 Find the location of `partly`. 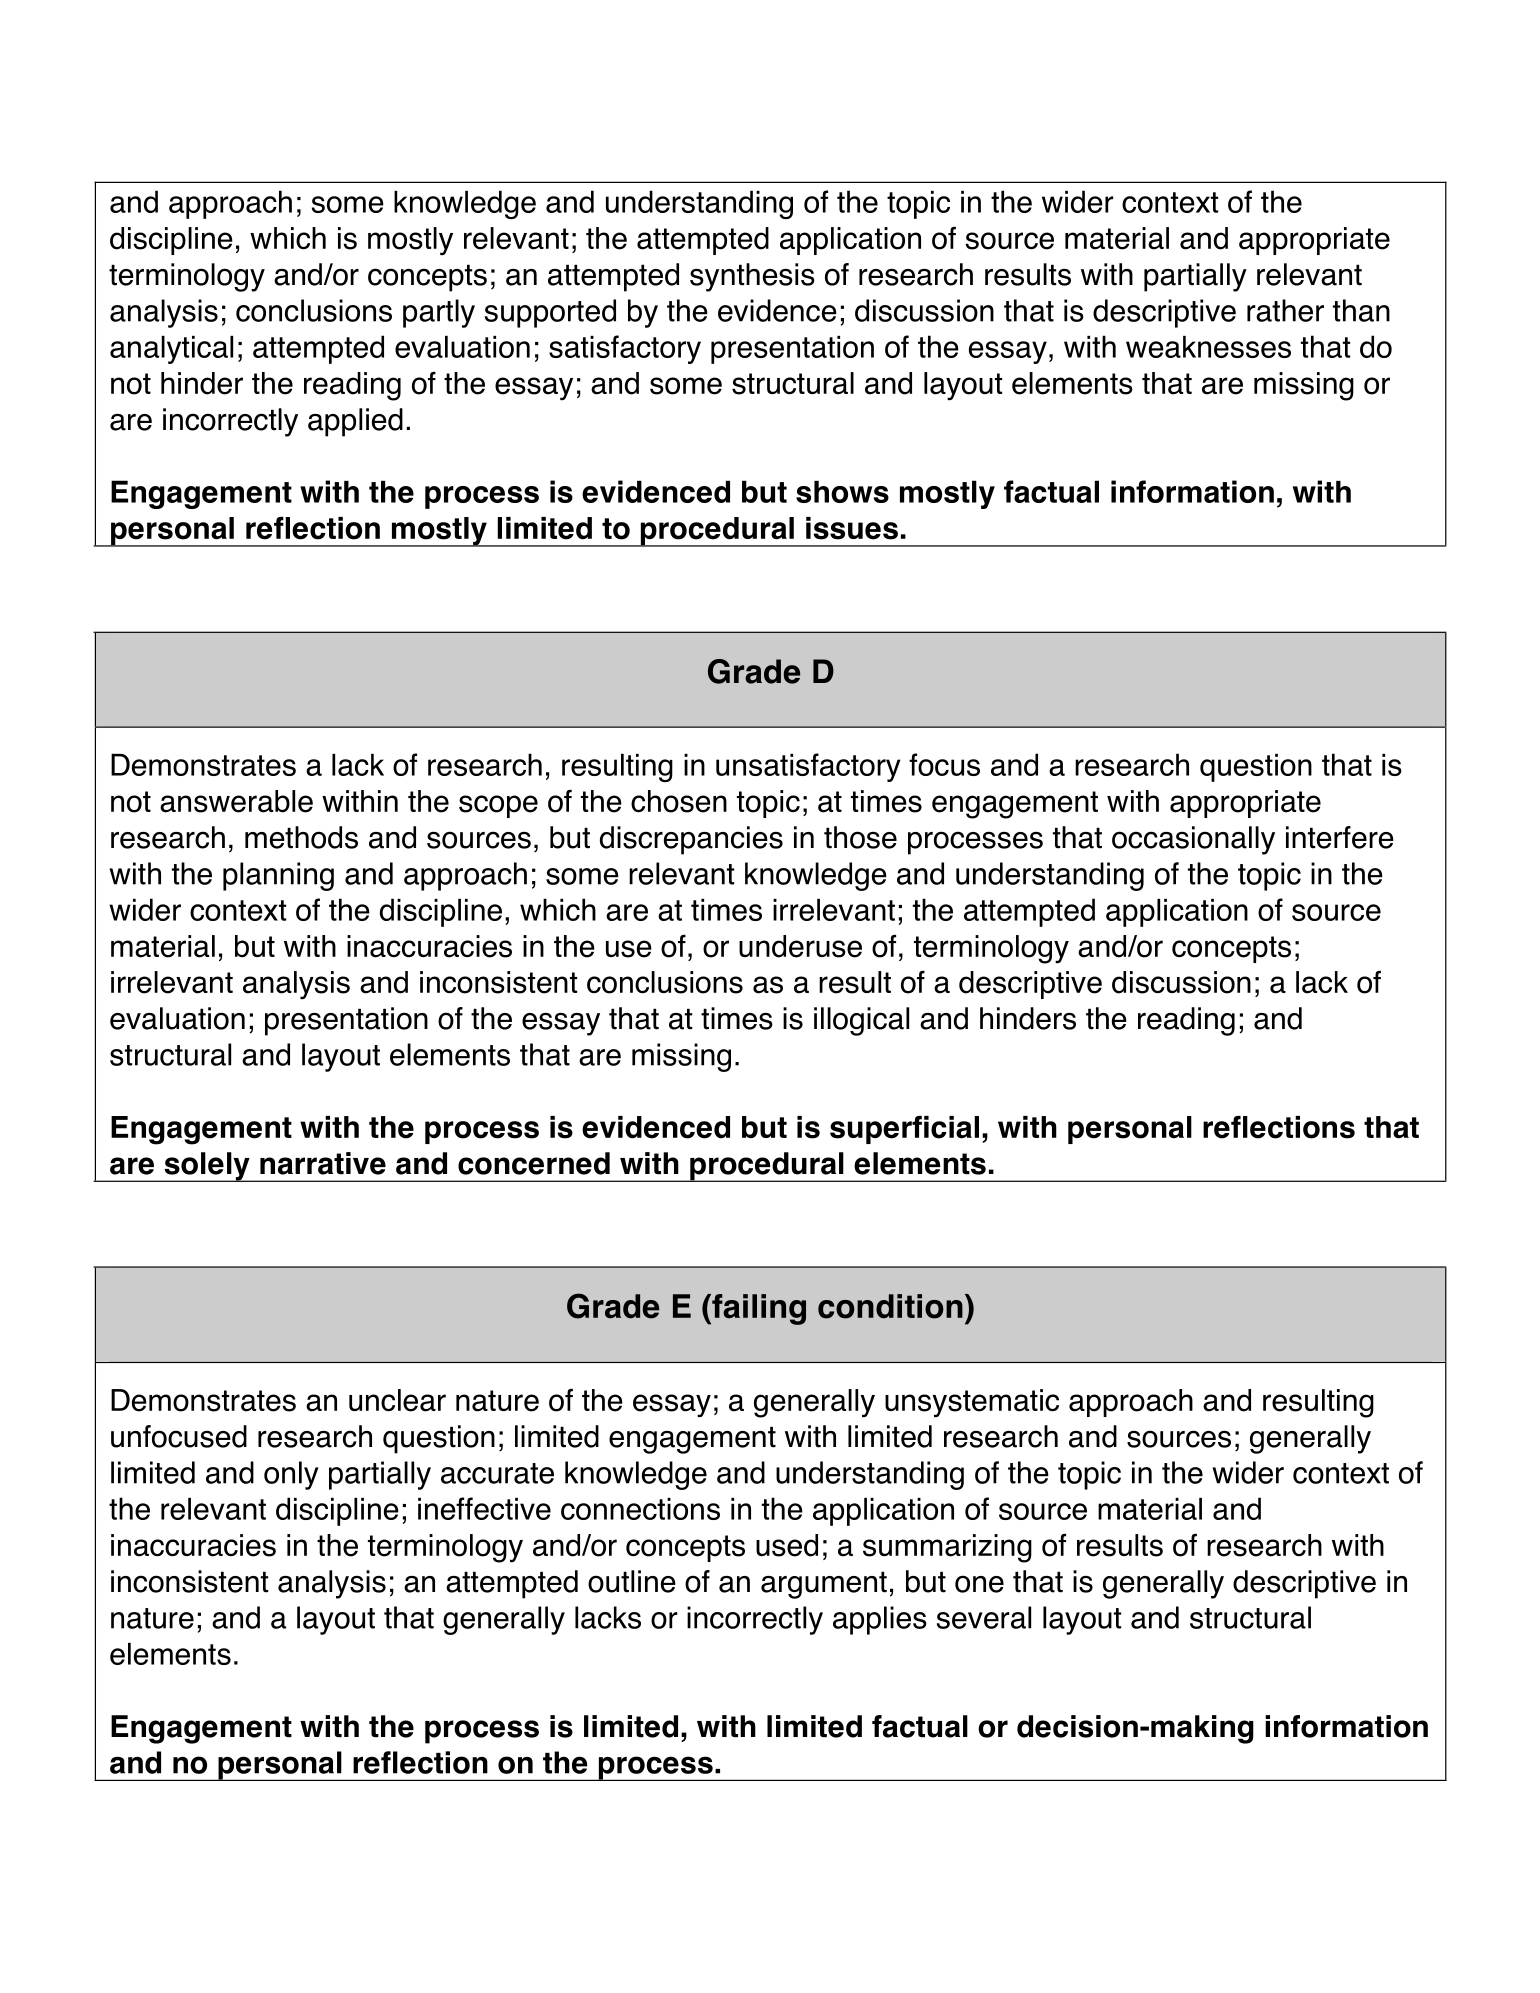

partly is located at coordinates (439, 313).
